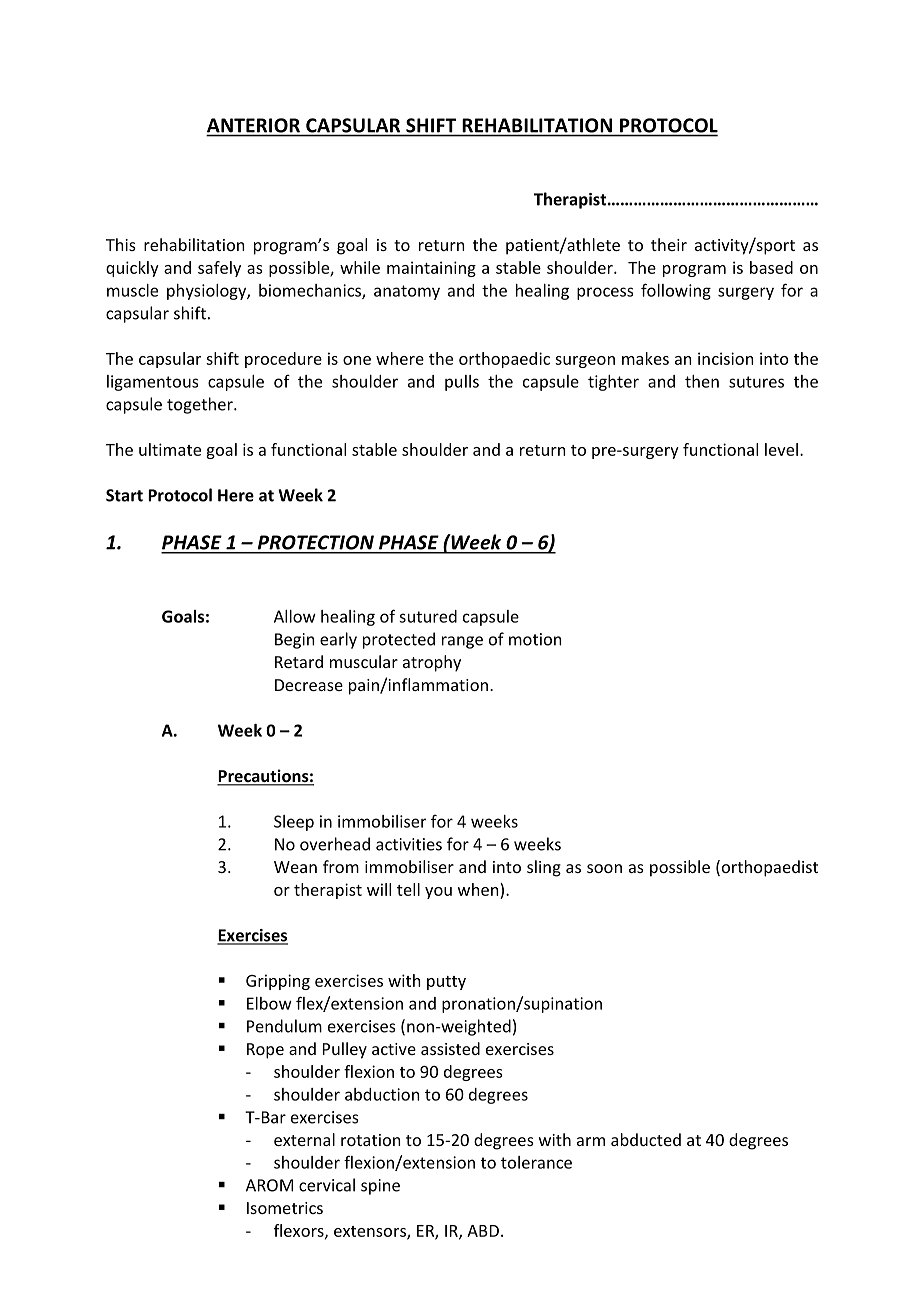  What do you see at coordinates (380, 1187) in the image?
I see `spine` at bounding box center [380, 1187].
